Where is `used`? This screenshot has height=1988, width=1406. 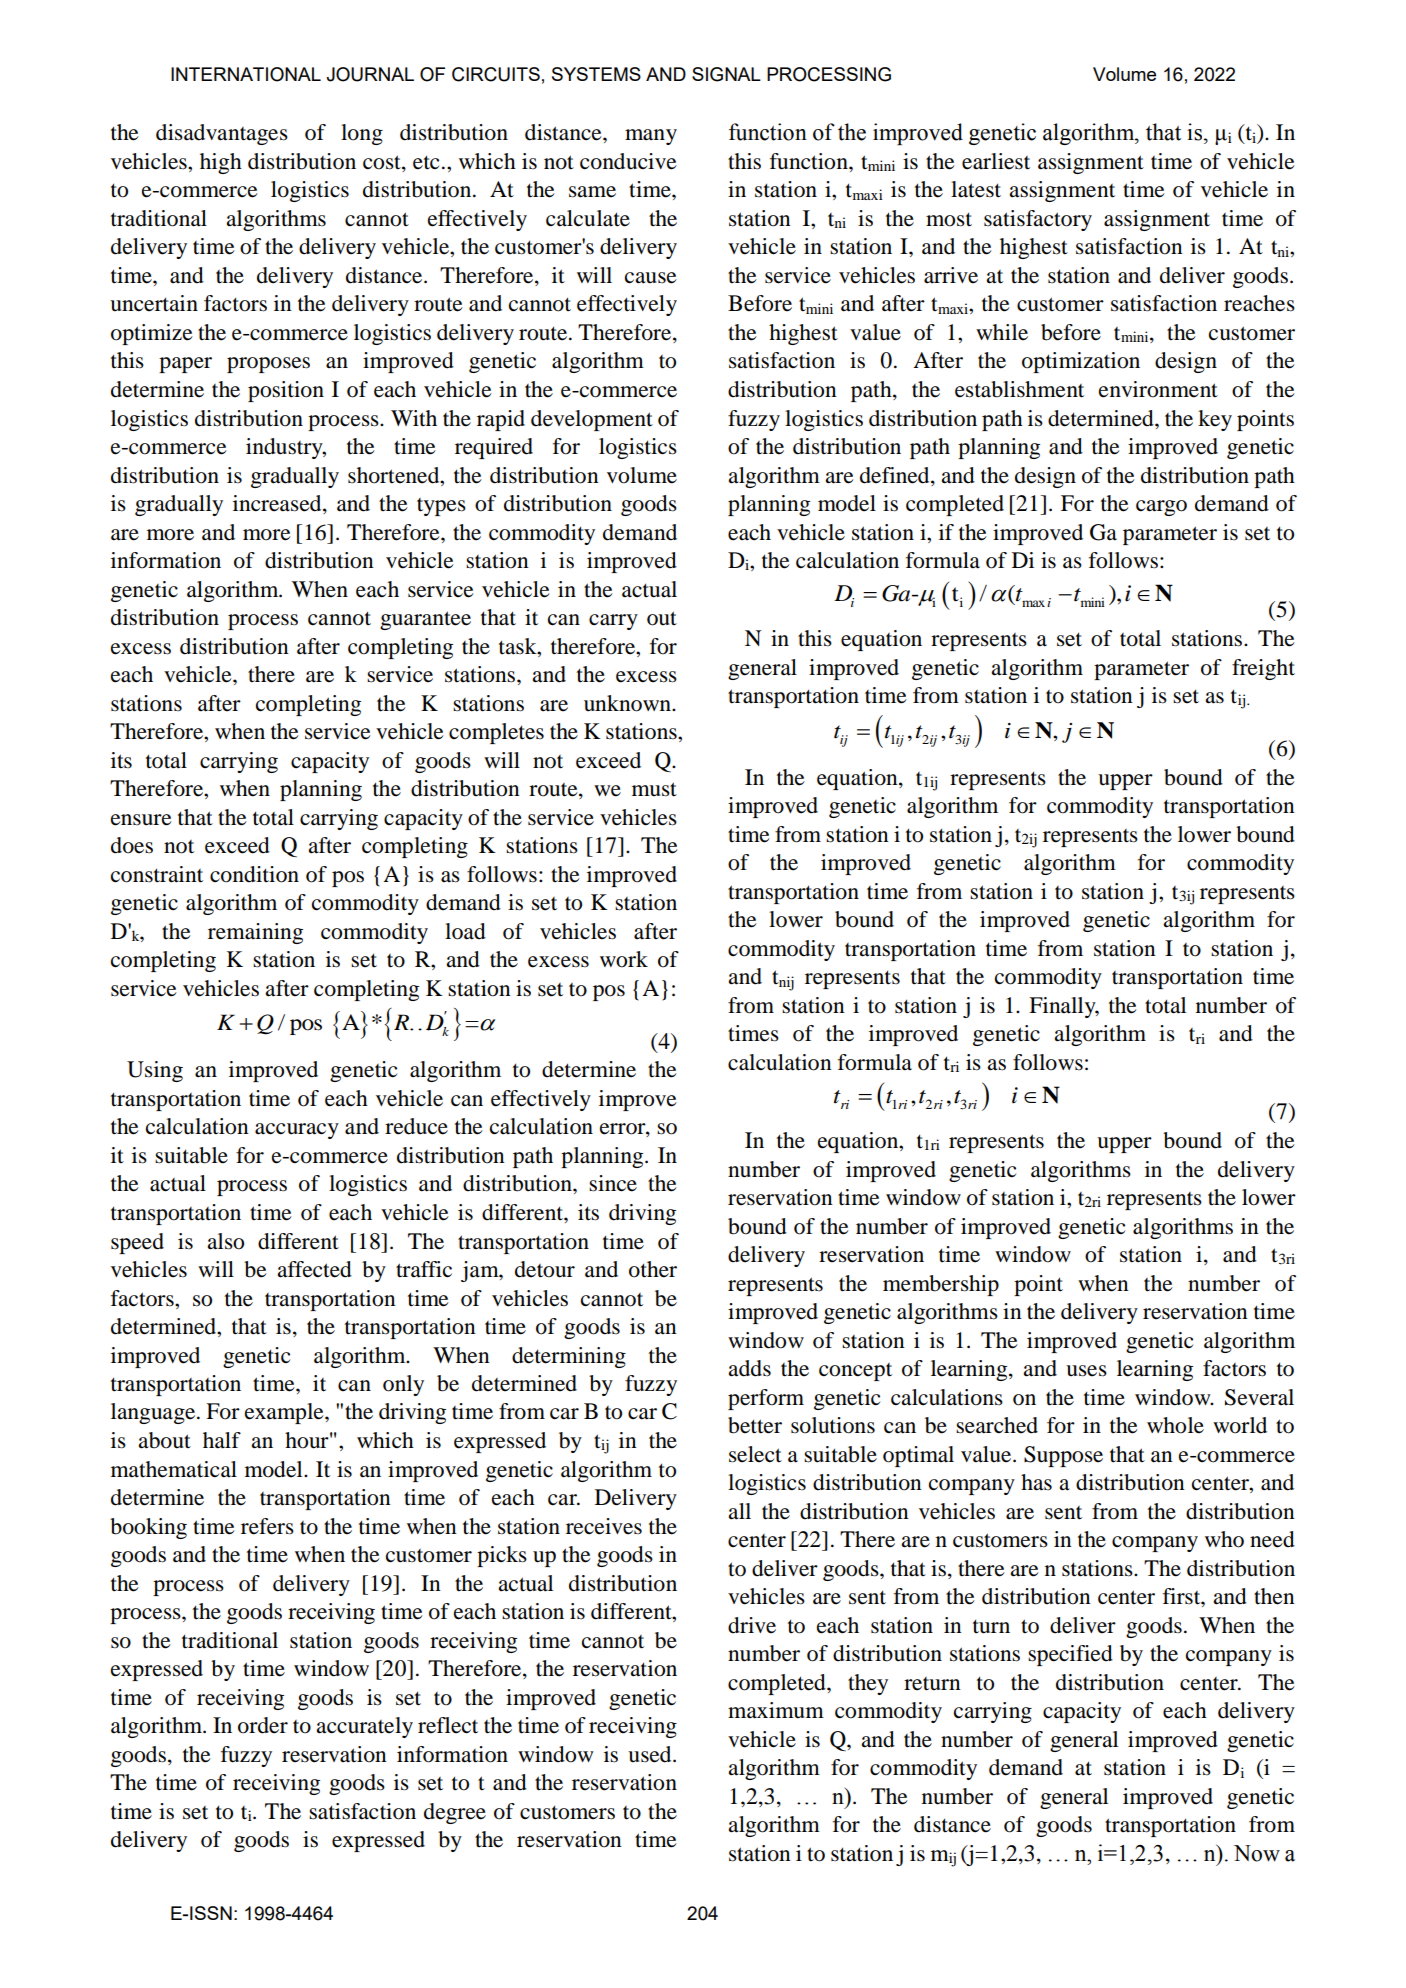 used is located at coordinates (651, 1754).
